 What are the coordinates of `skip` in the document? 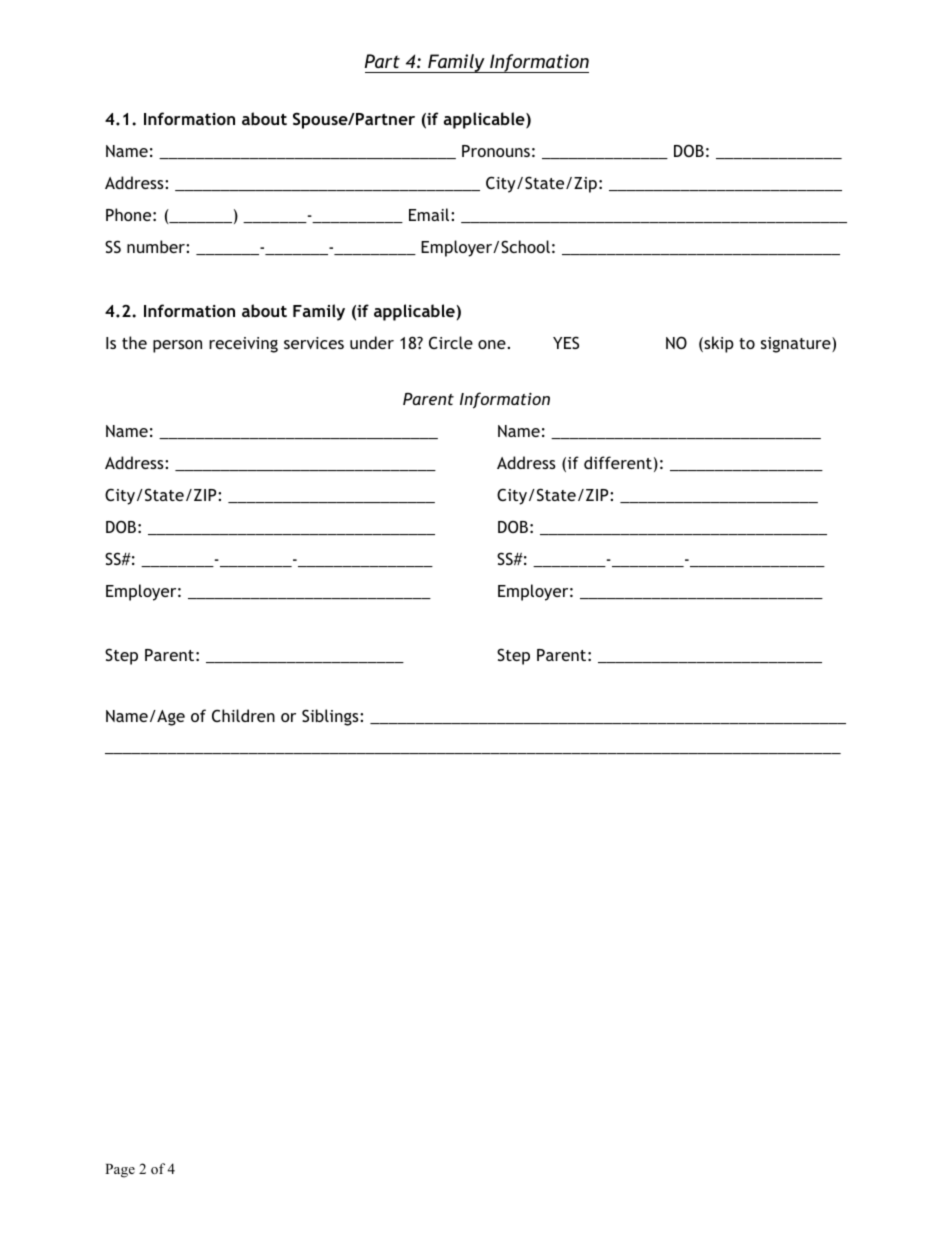 It's located at (718, 344).
